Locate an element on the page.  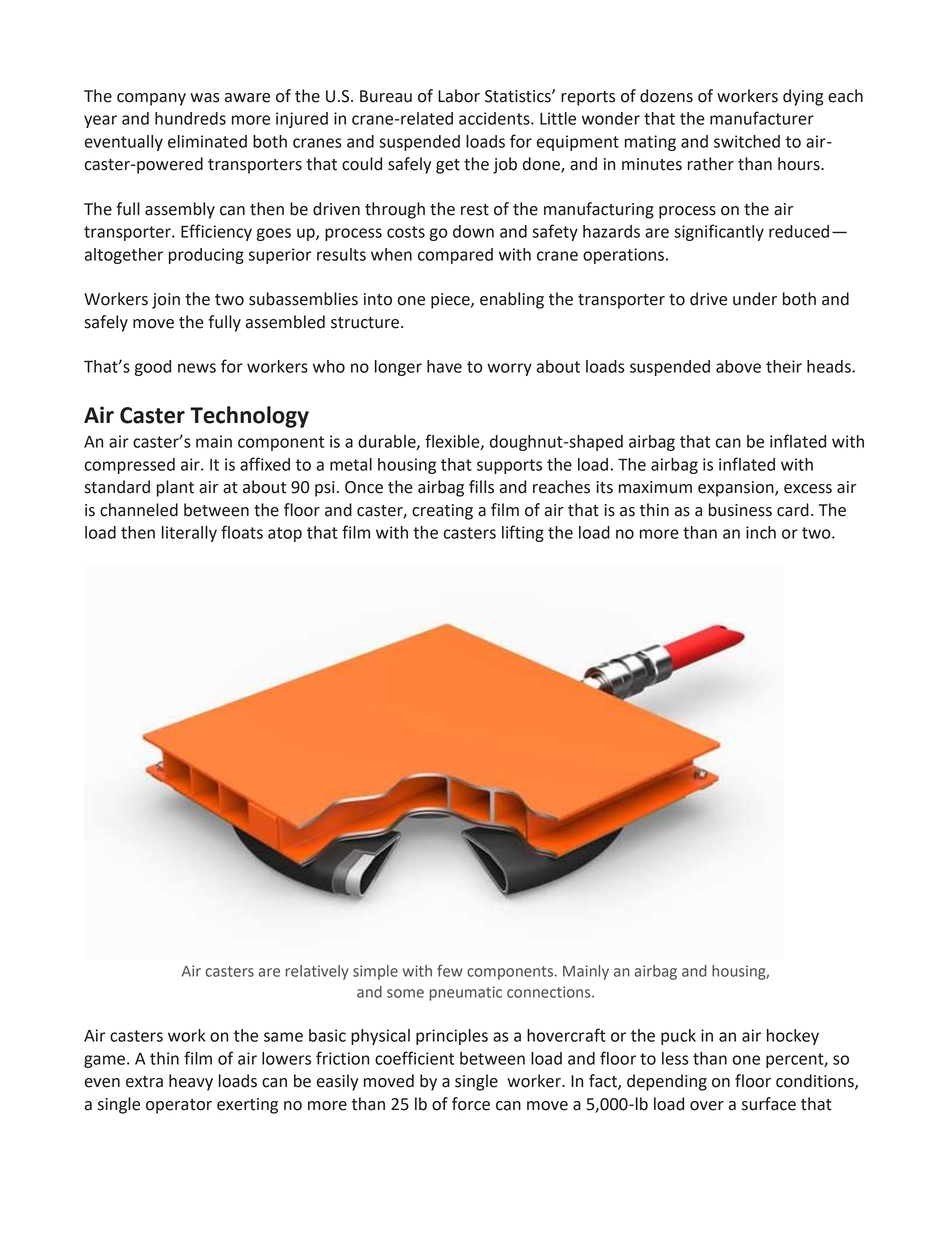
relatively is located at coordinates (317, 972).
